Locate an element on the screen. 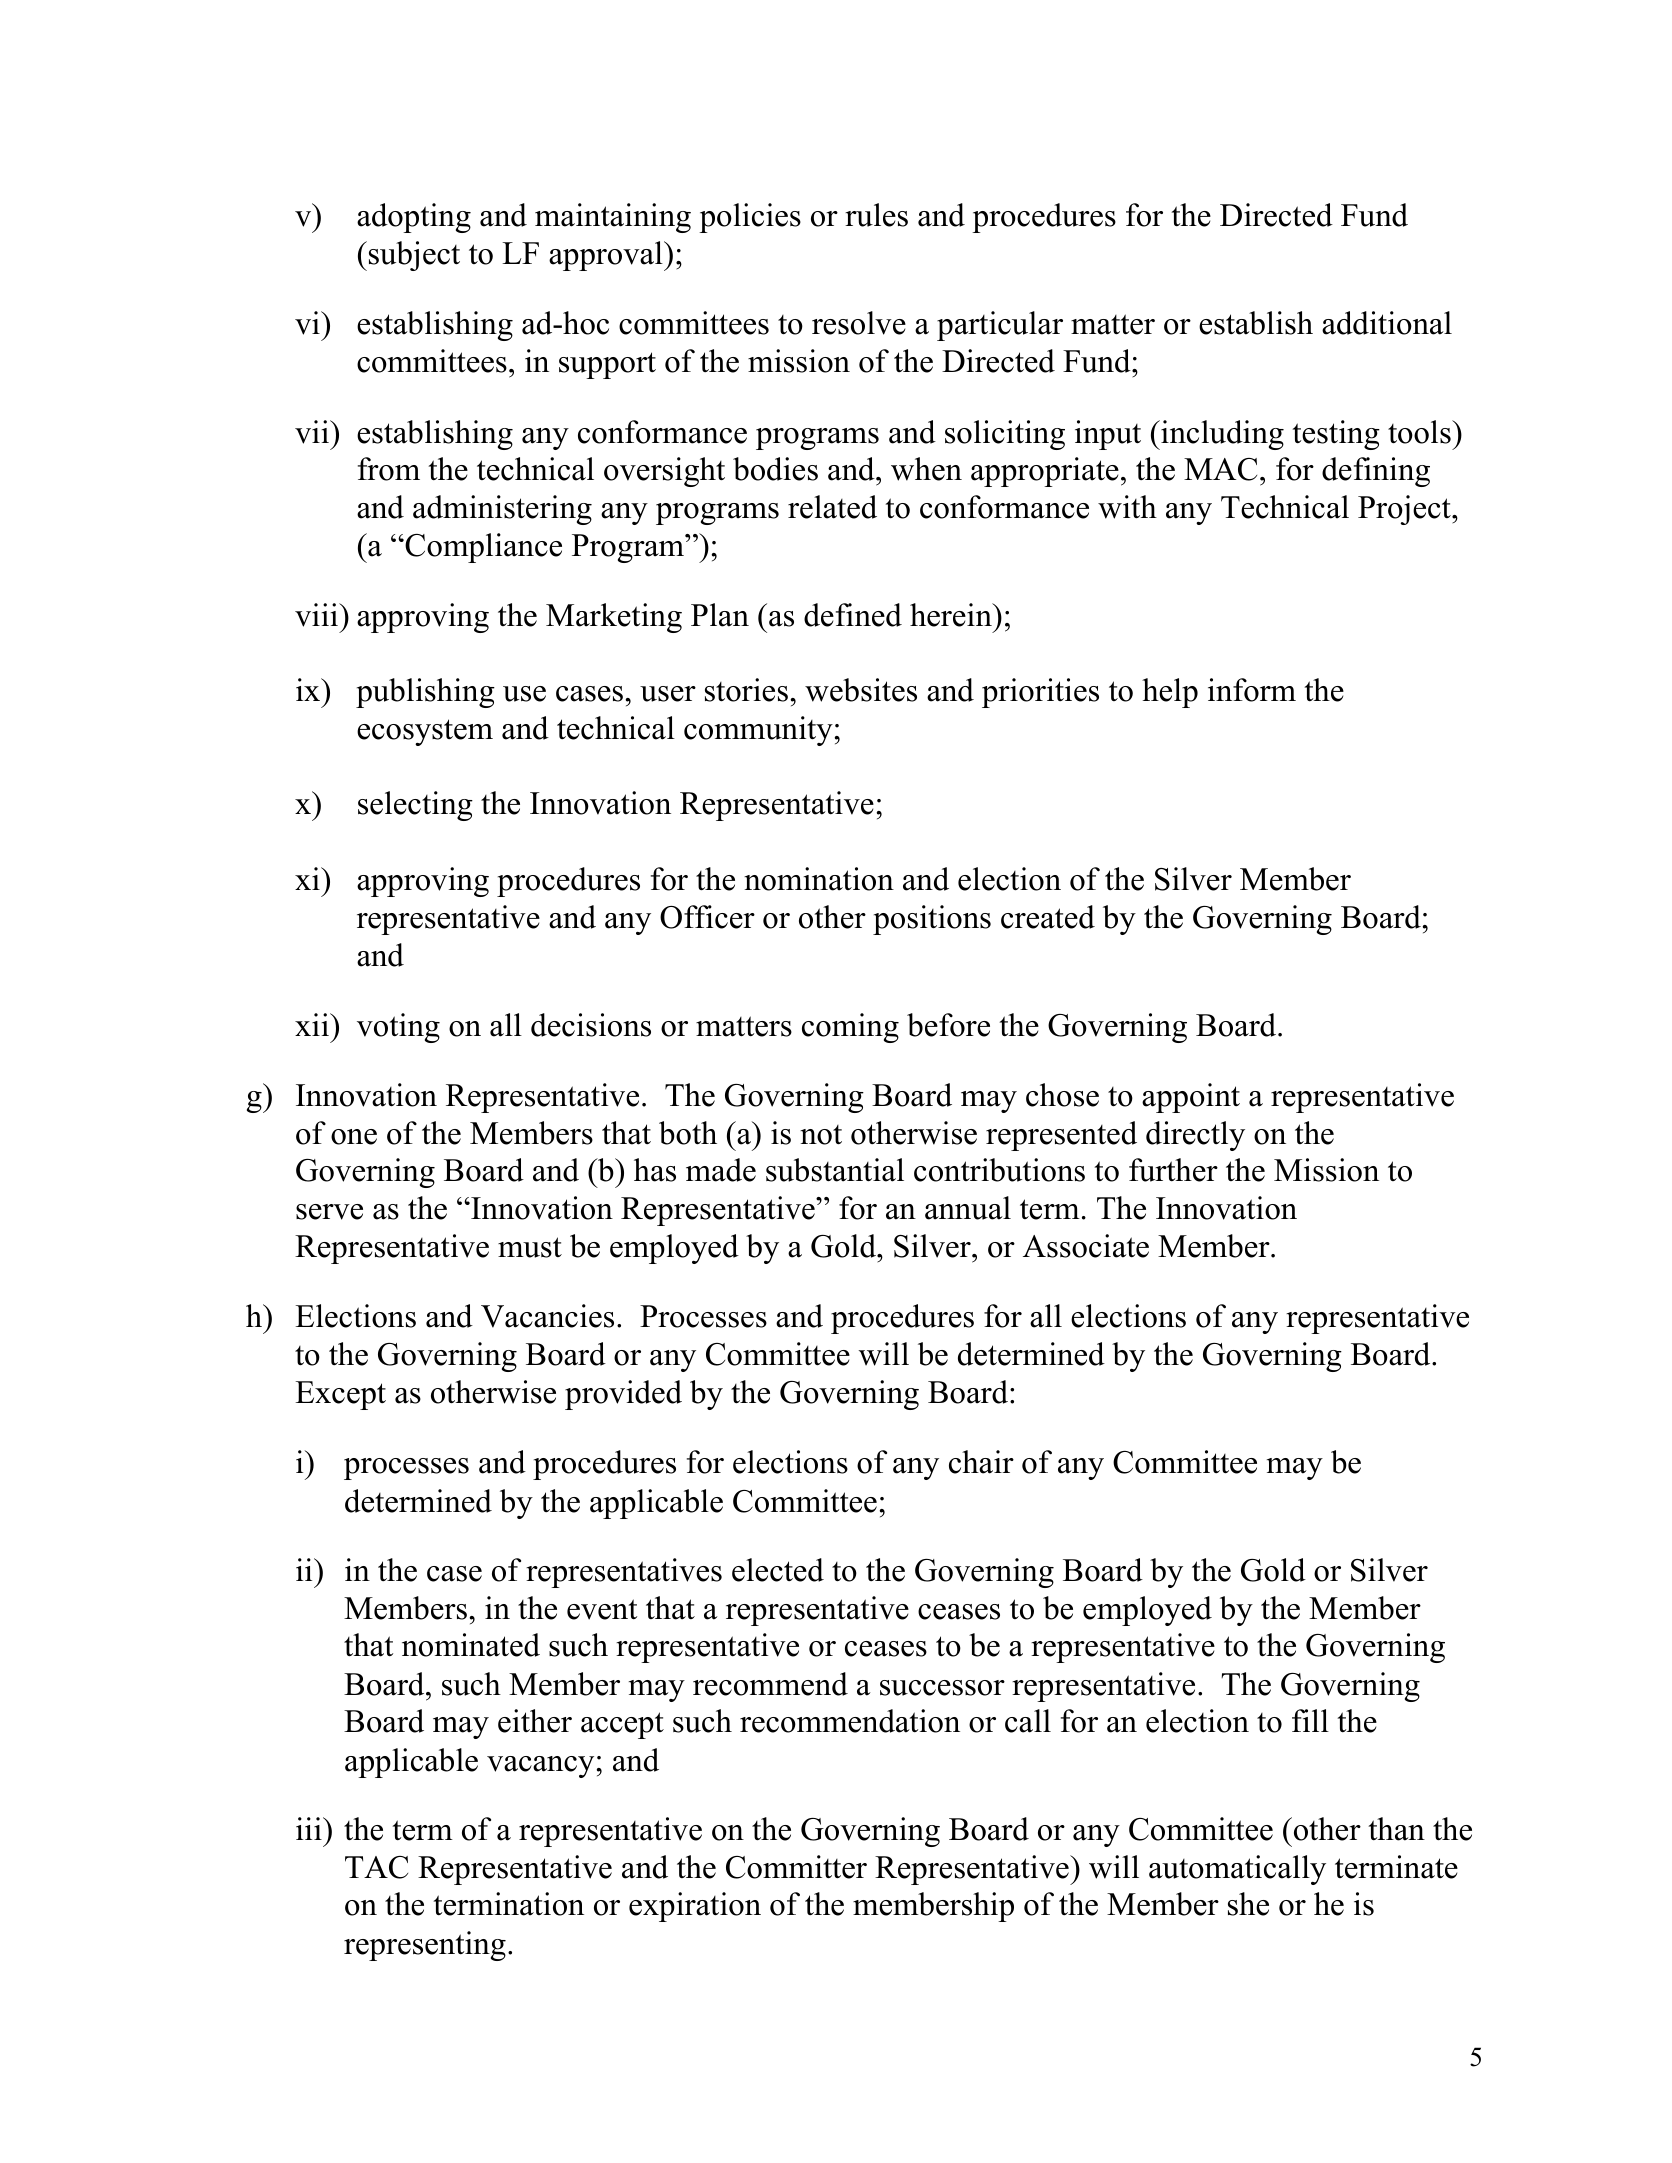  publishing is located at coordinates (425, 693).
